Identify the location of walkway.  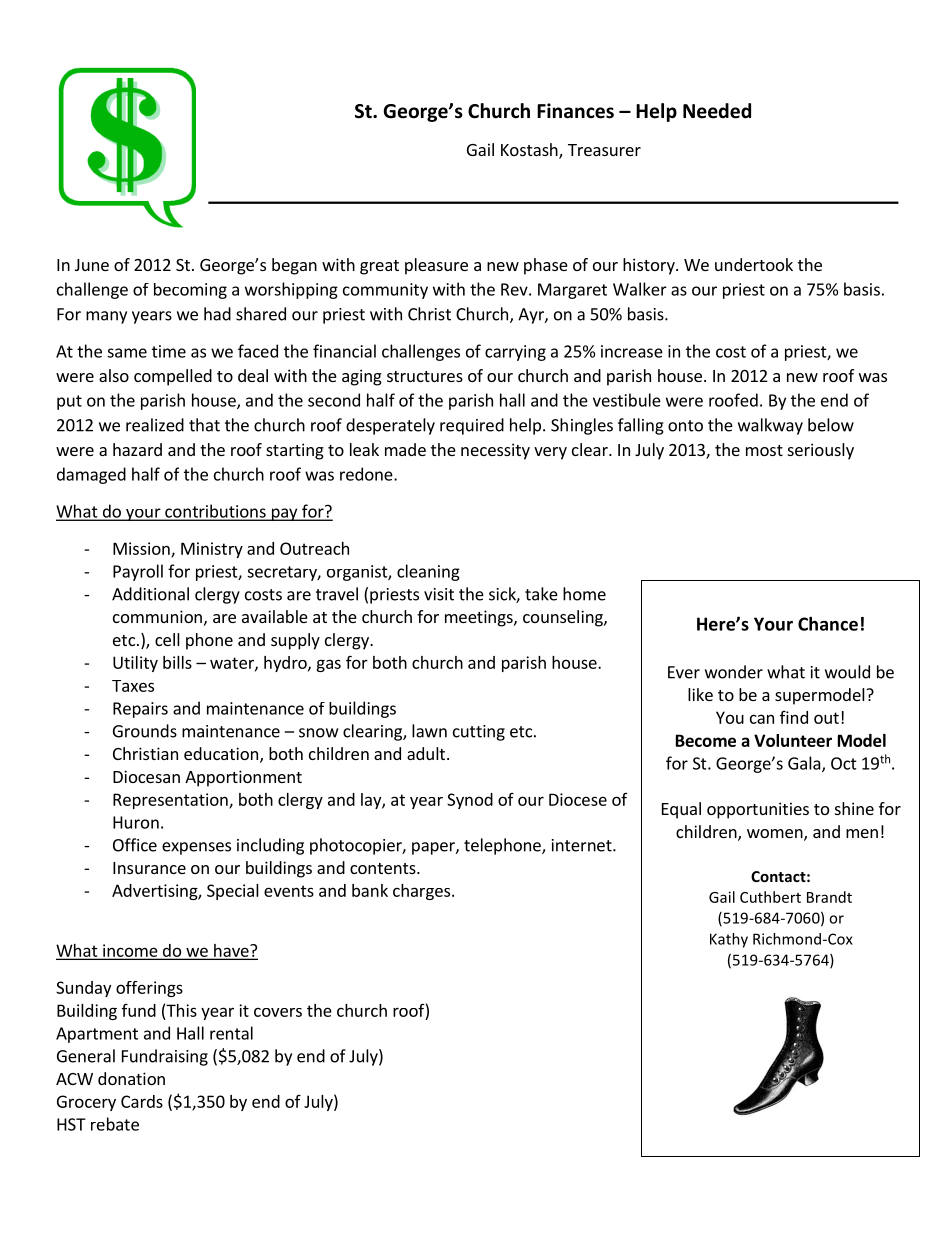
(770, 426).
